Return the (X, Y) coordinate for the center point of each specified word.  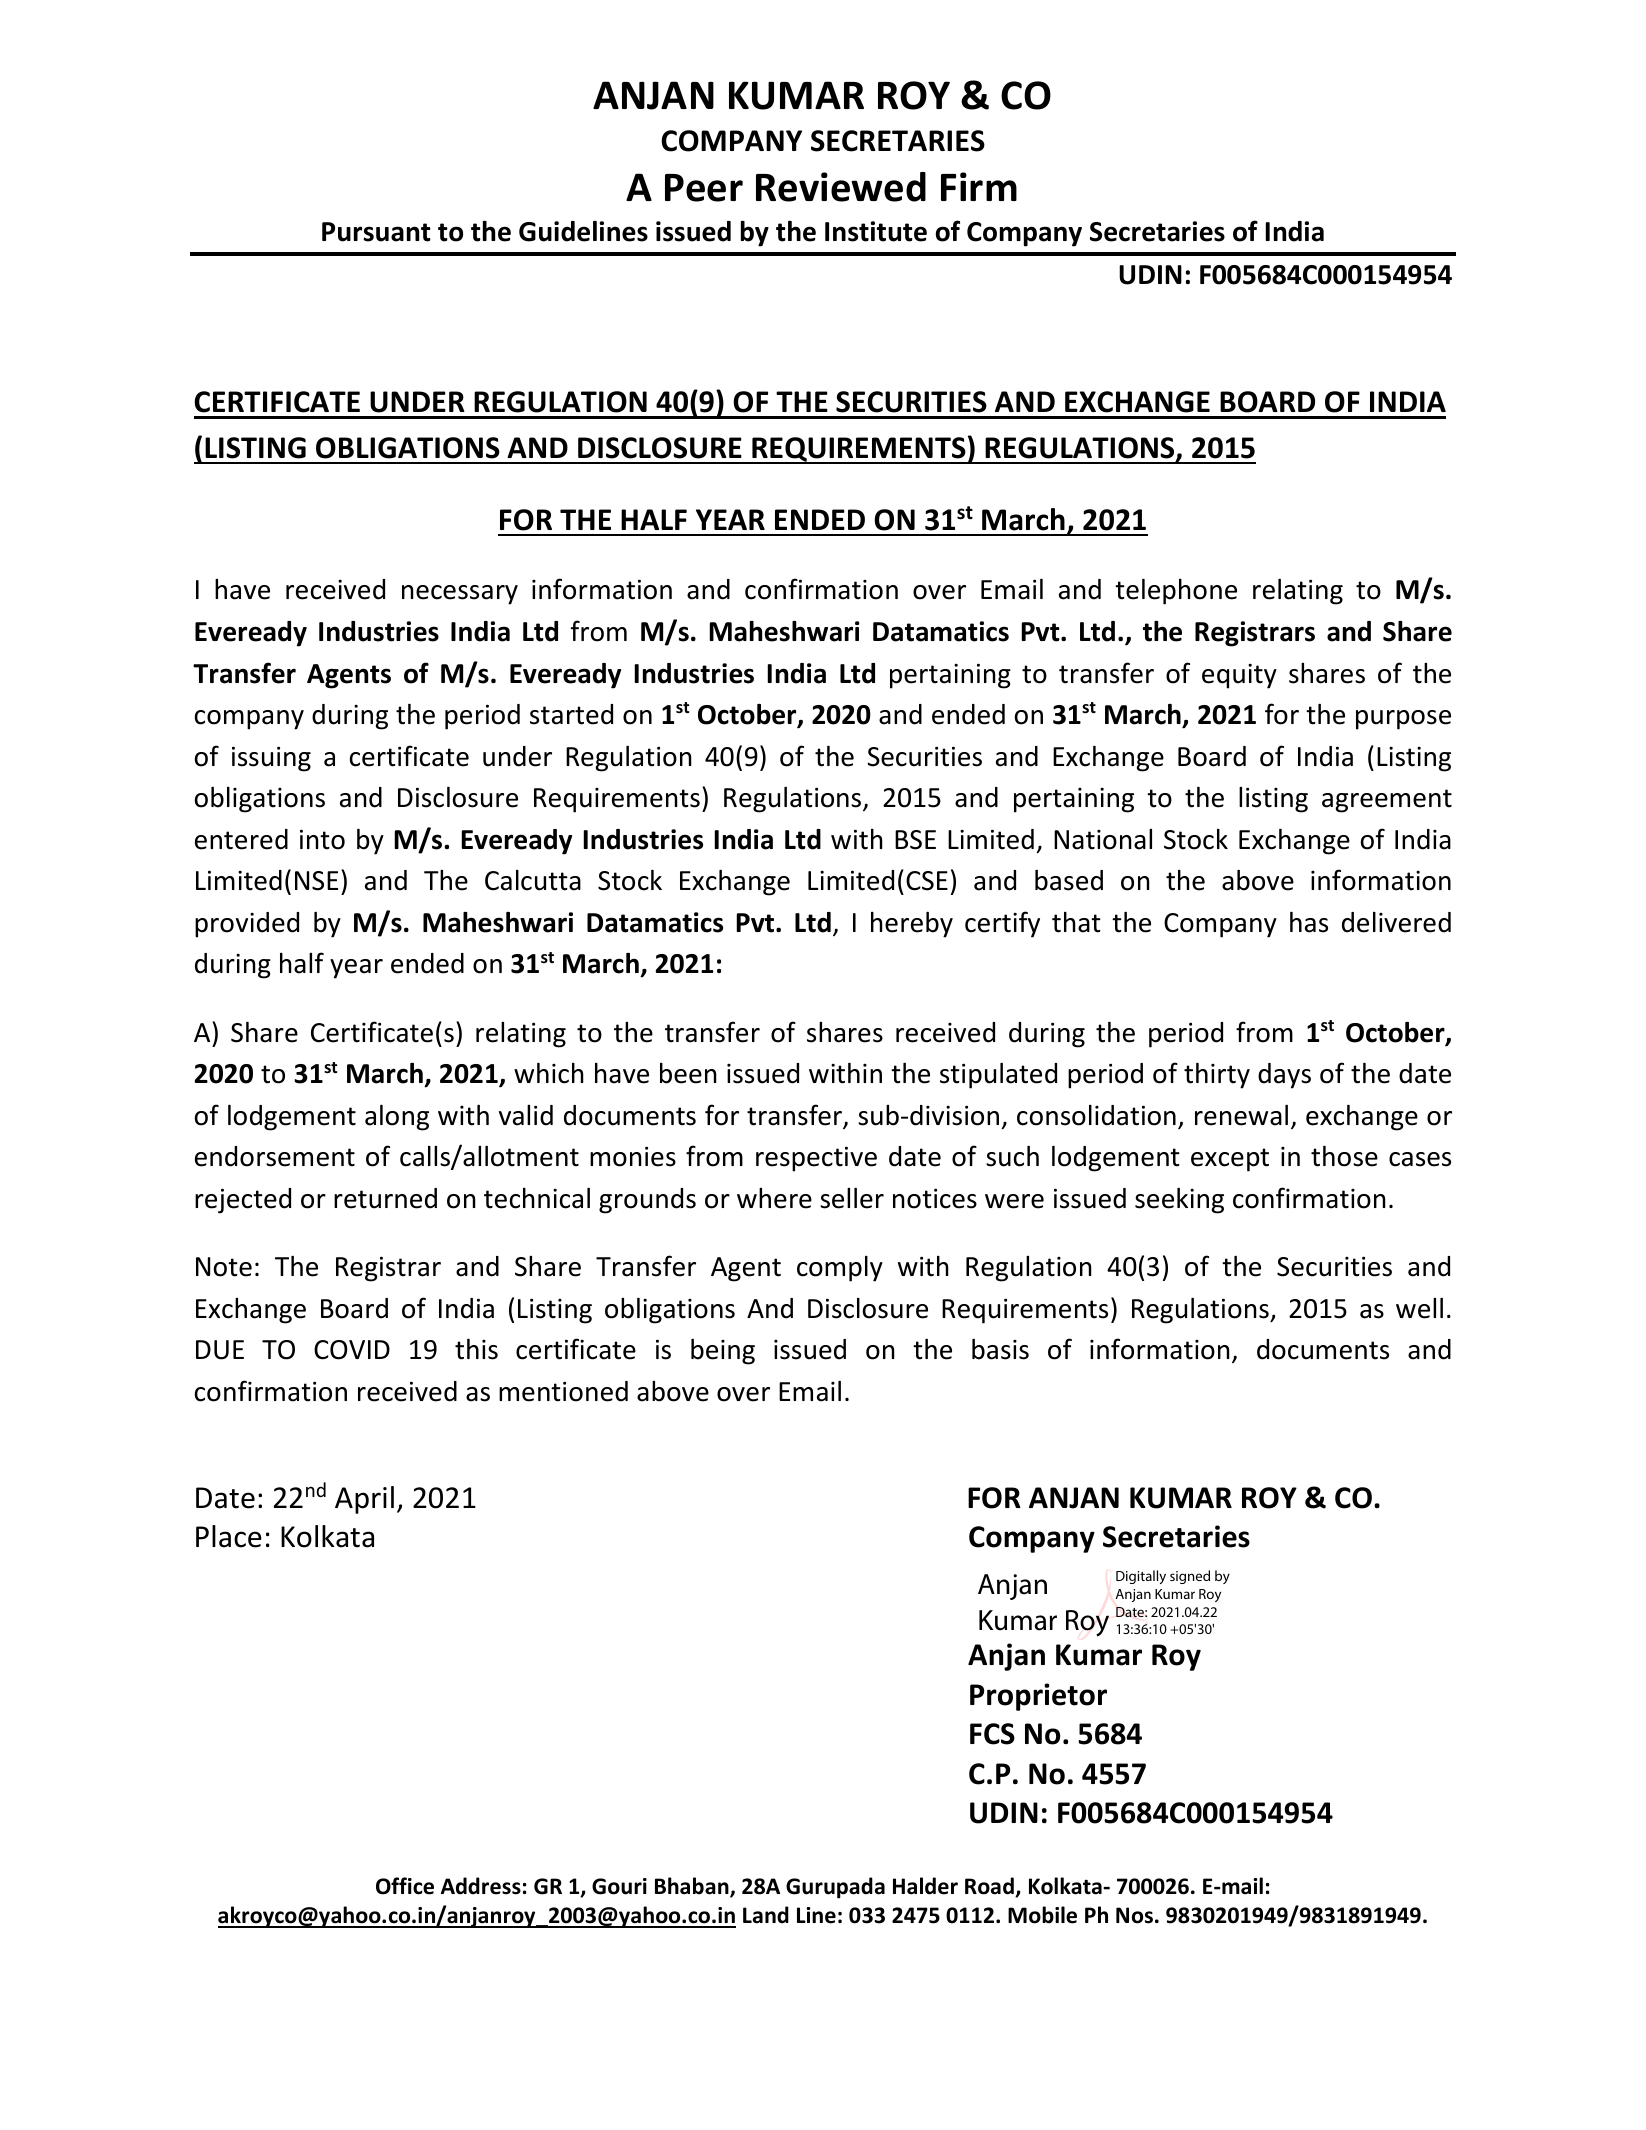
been (688, 1073)
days (1284, 1076)
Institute (876, 231)
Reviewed (841, 187)
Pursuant (376, 232)
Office (405, 1886)
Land (766, 1915)
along (397, 1118)
